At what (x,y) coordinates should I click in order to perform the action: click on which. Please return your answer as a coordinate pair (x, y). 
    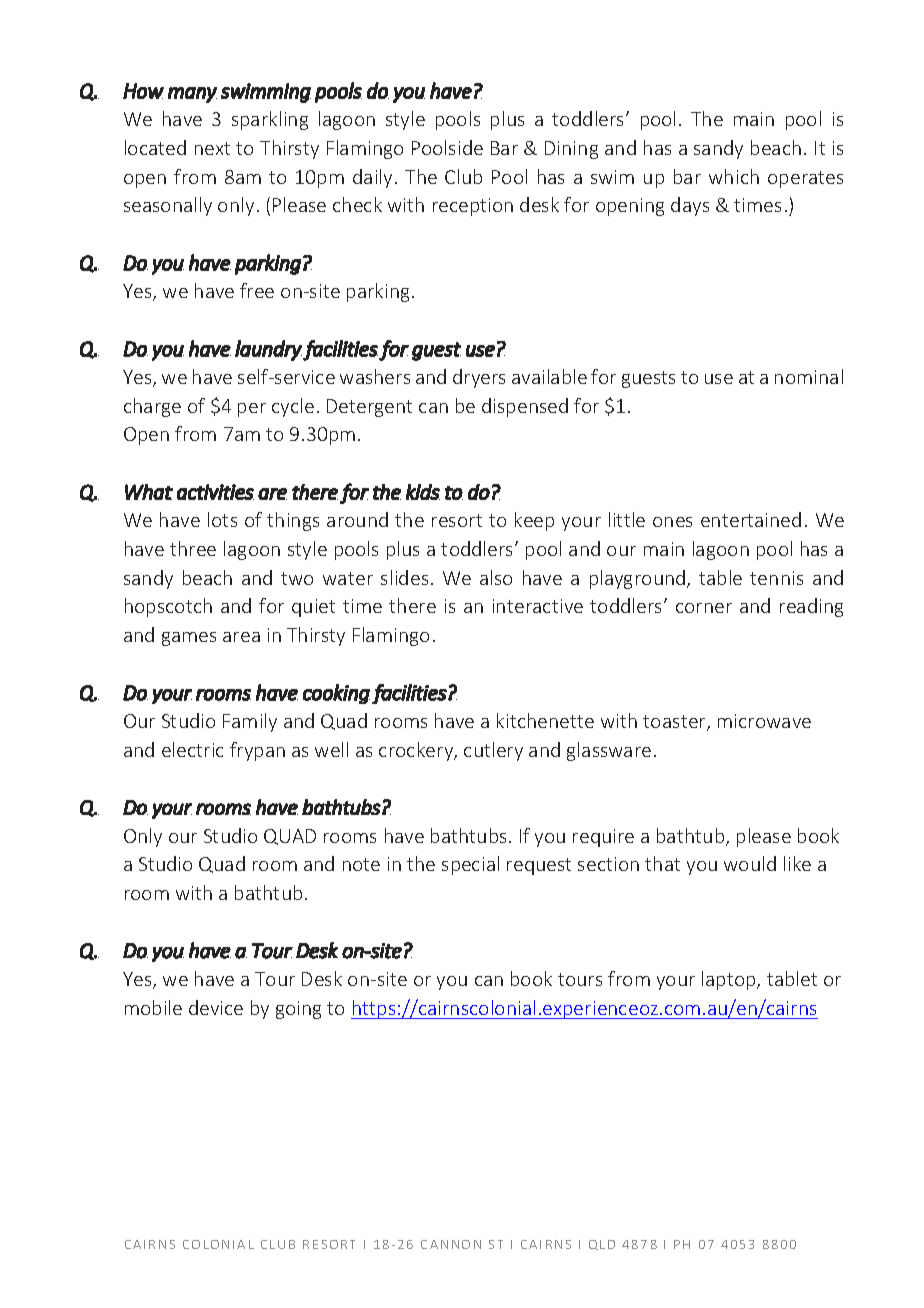
    Looking at the image, I should click on (734, 176).
